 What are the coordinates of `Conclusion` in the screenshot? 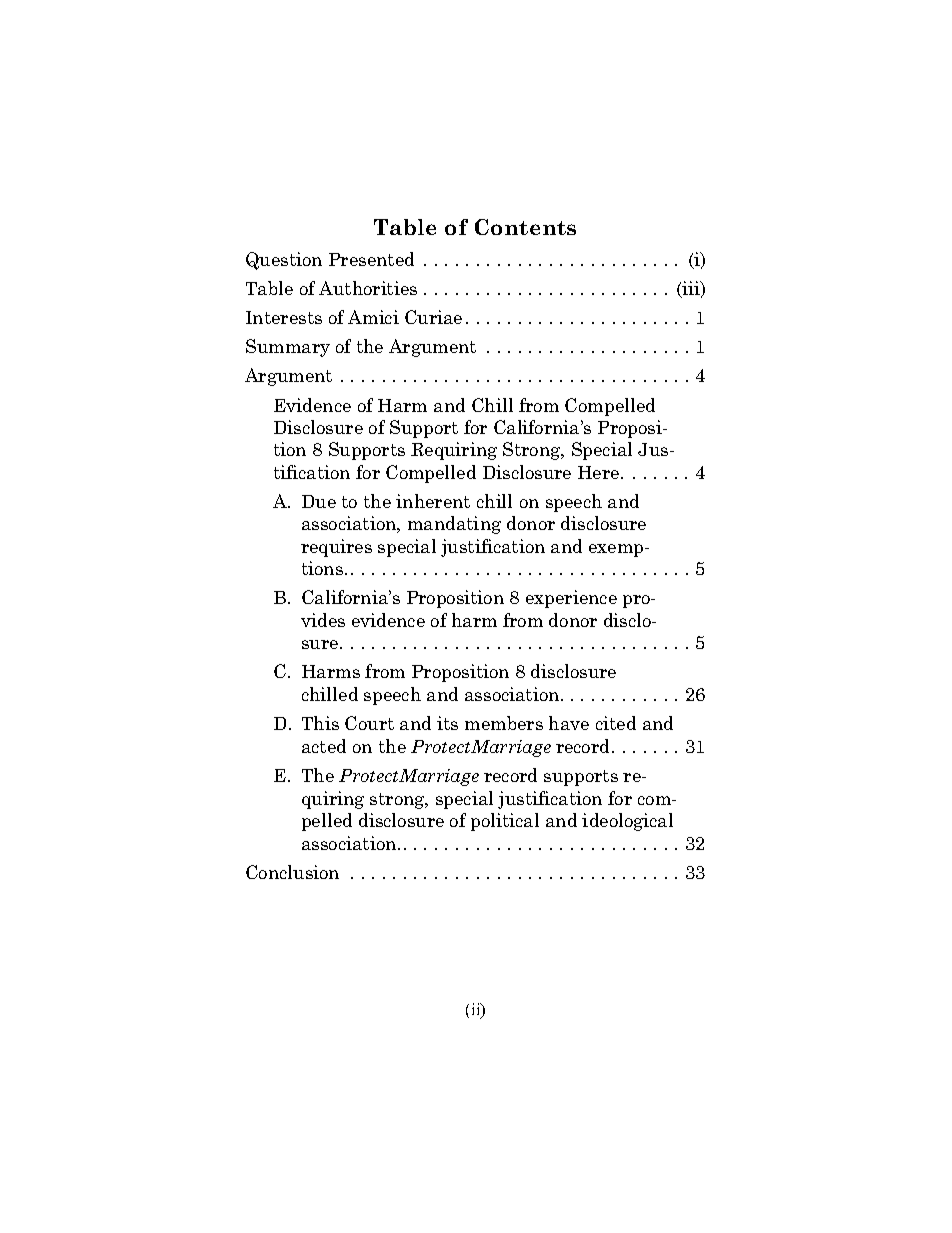 It's located at (292, 872).
